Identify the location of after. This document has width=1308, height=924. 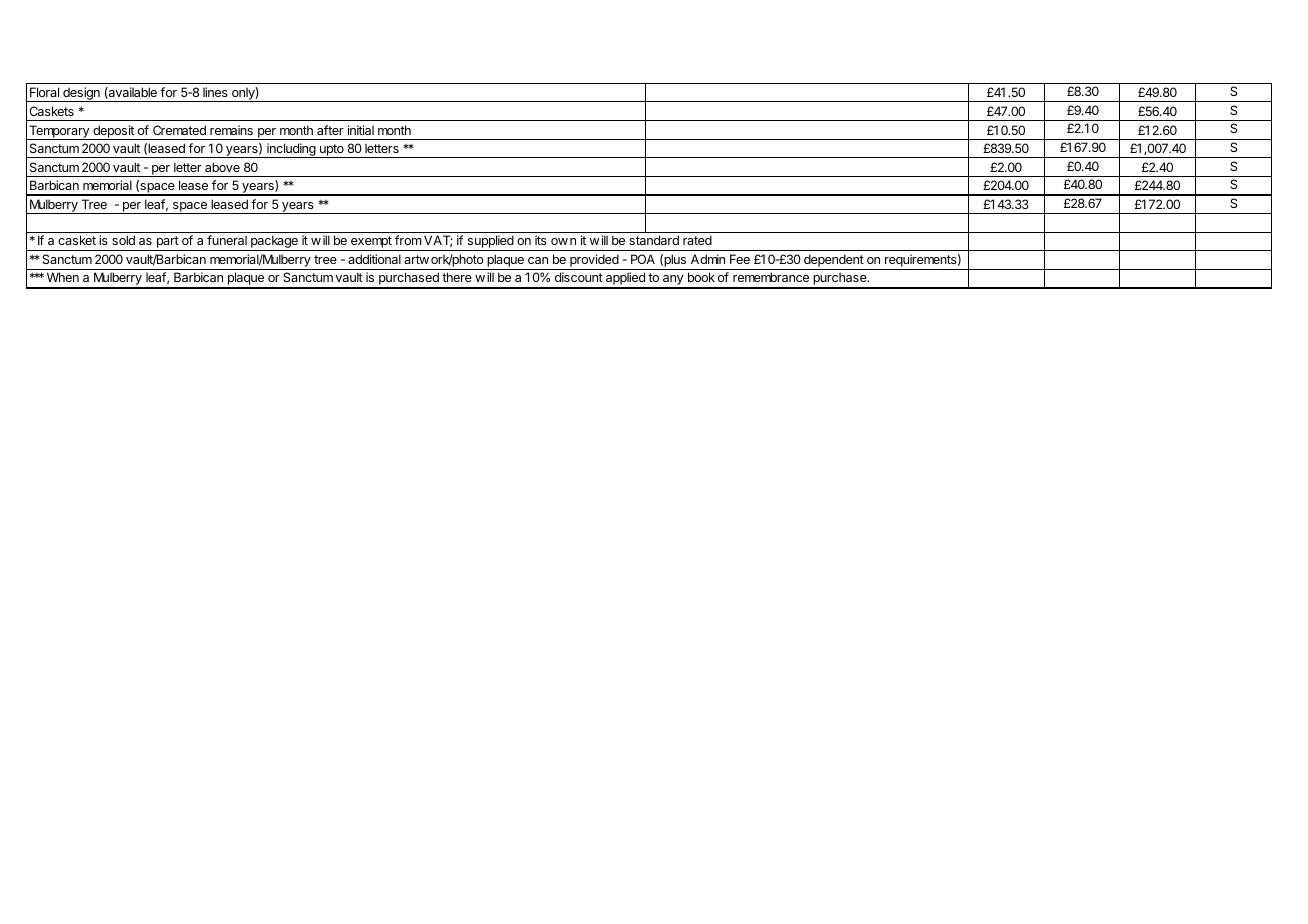
(330, 130).
